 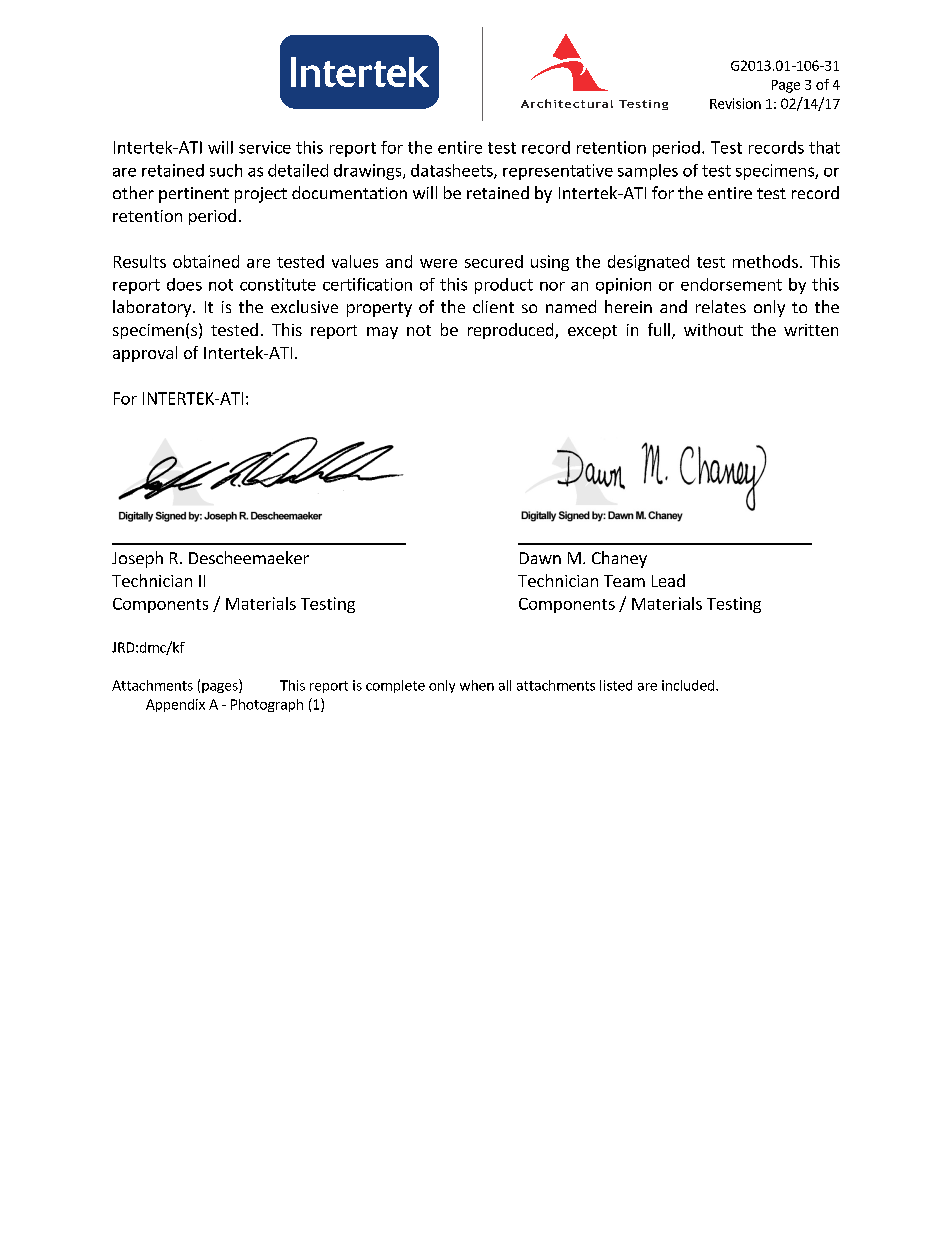 What do you see at coordinates (175, 705) in the image?
I see `Appendix` at bounding box center [175, 705].
